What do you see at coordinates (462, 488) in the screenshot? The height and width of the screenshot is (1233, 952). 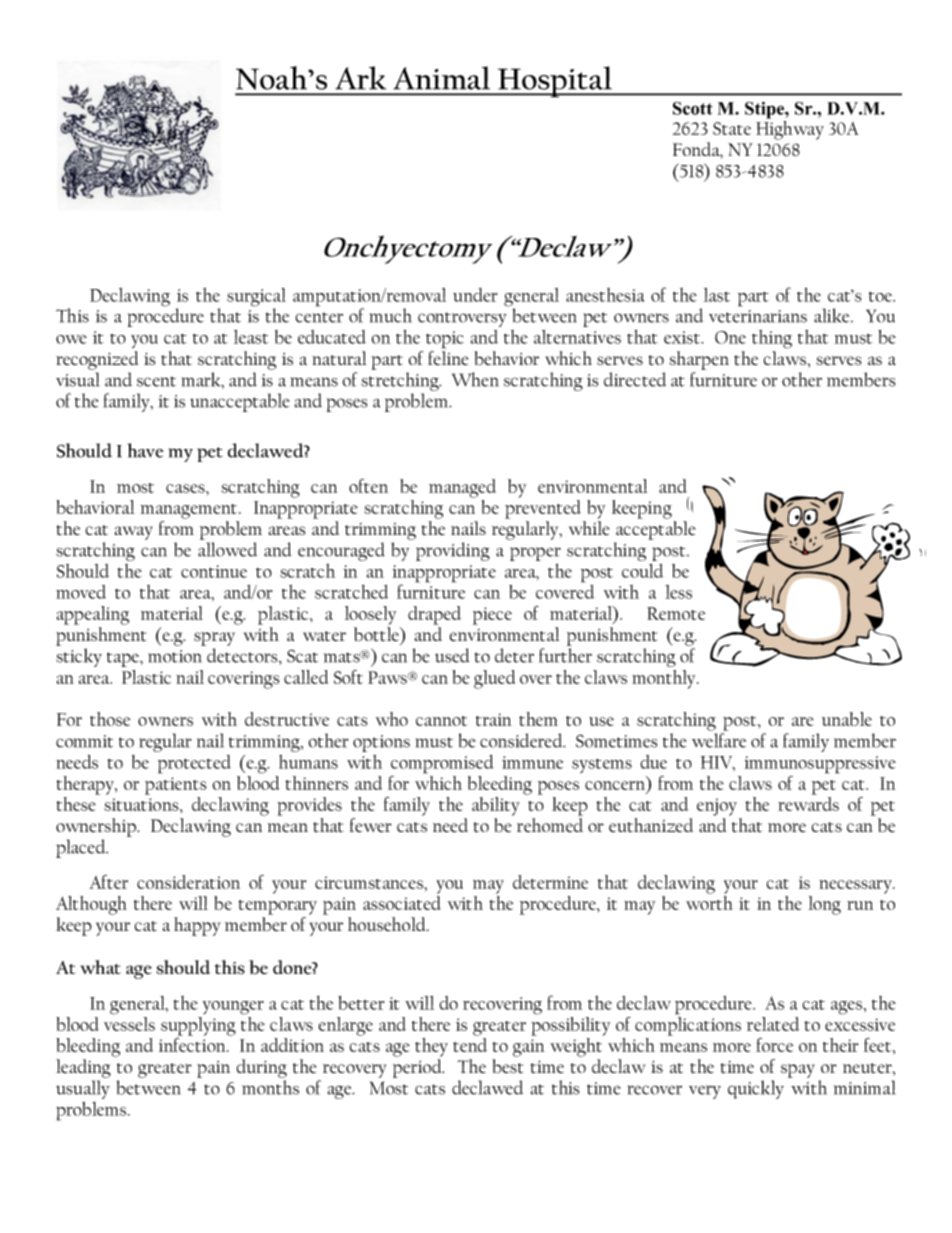 I see `managed` at bounding box center [462, 488].
